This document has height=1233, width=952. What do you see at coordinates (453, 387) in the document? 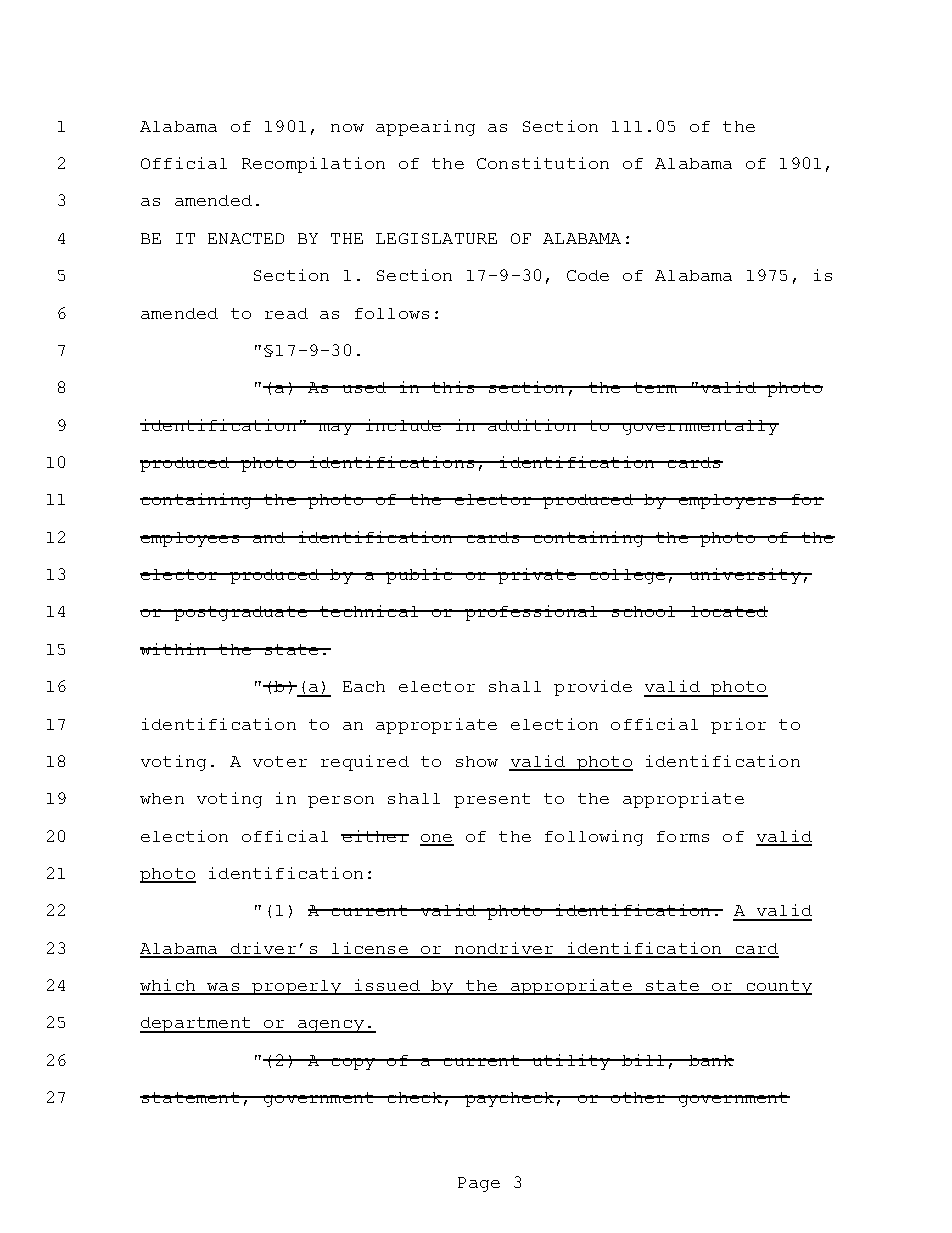
I see `this` at bounding box center [453, 387].
